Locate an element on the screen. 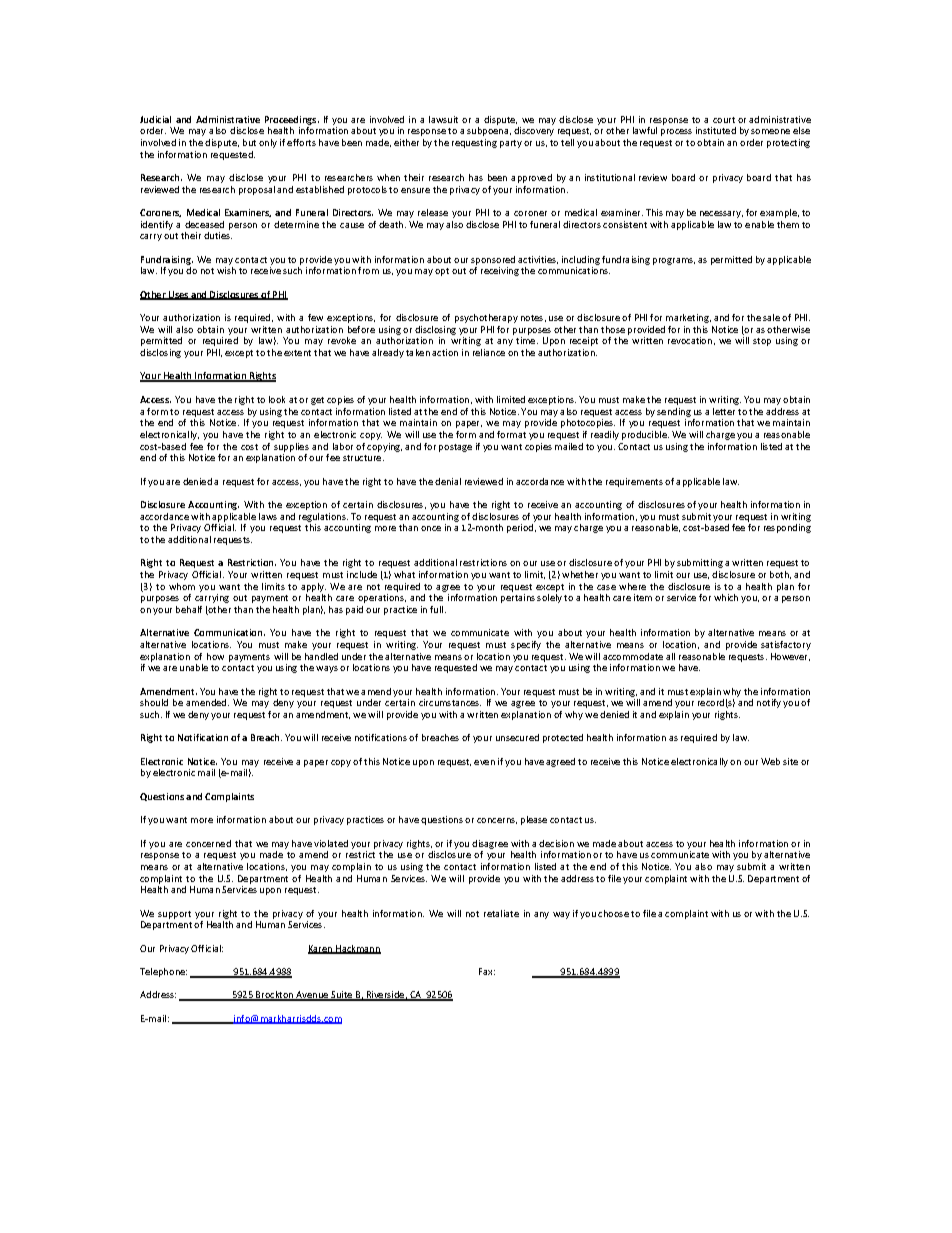 This screenshot has width=952, height=1233. instituted is located at coordinates (716, 130).
